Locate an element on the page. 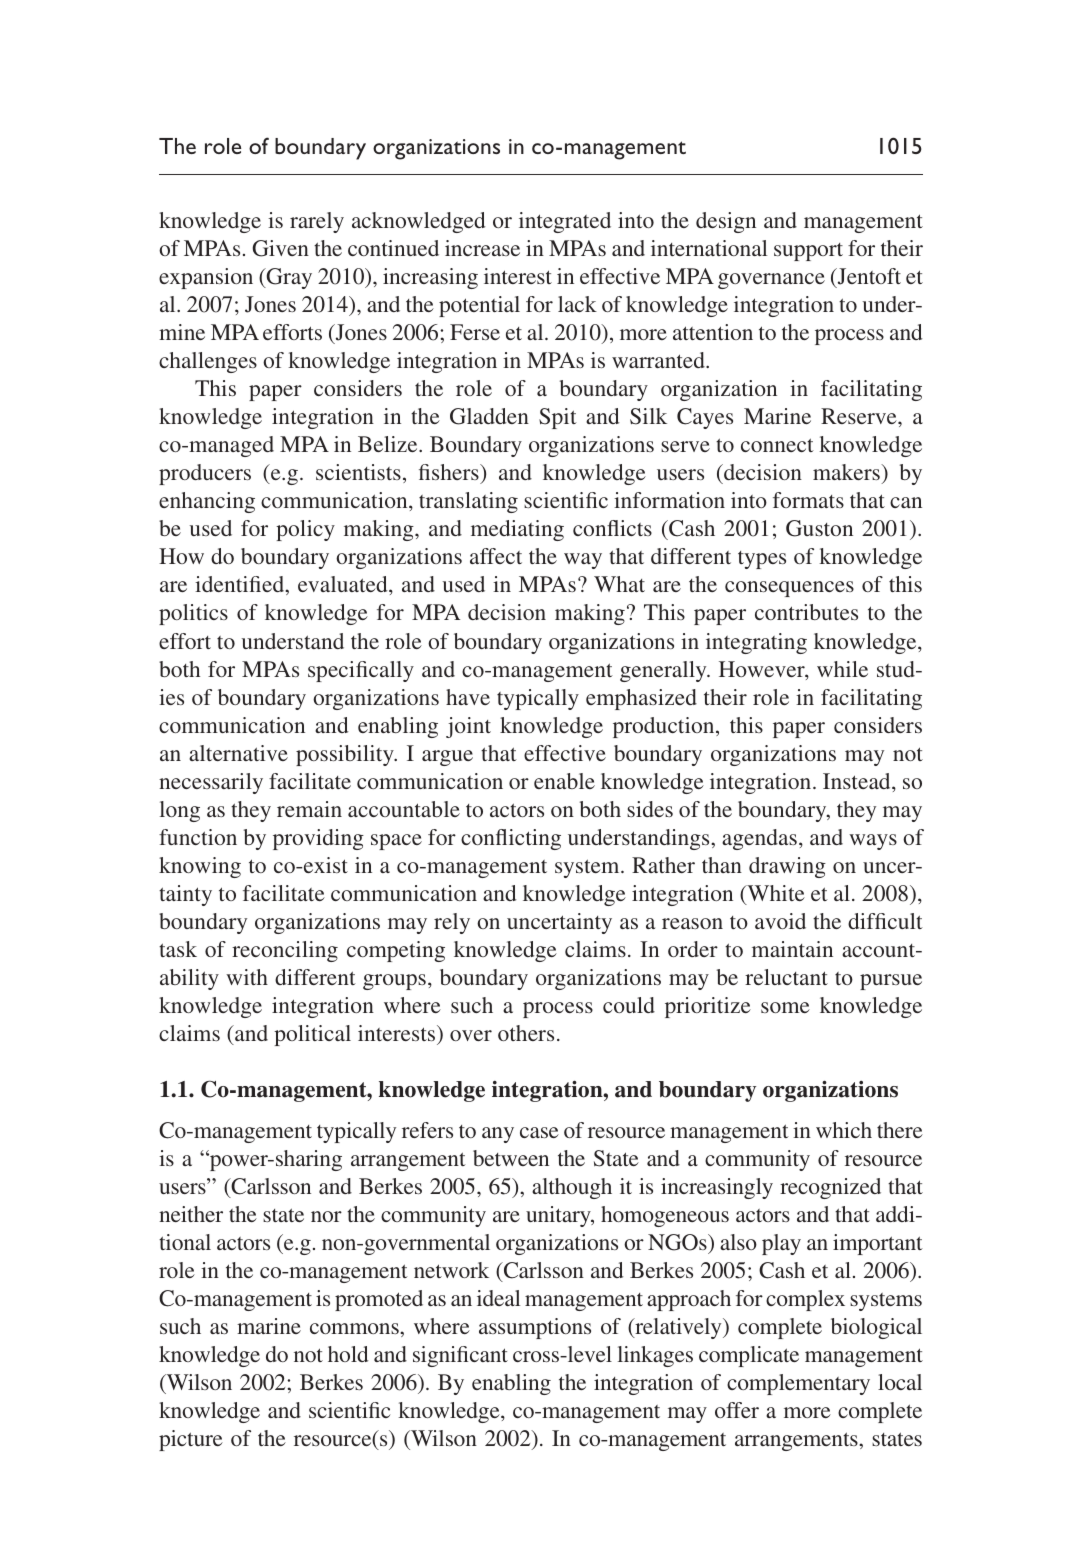 The height and width of the document is (1559, 1082). Given is located at coordinates (281, 248).
